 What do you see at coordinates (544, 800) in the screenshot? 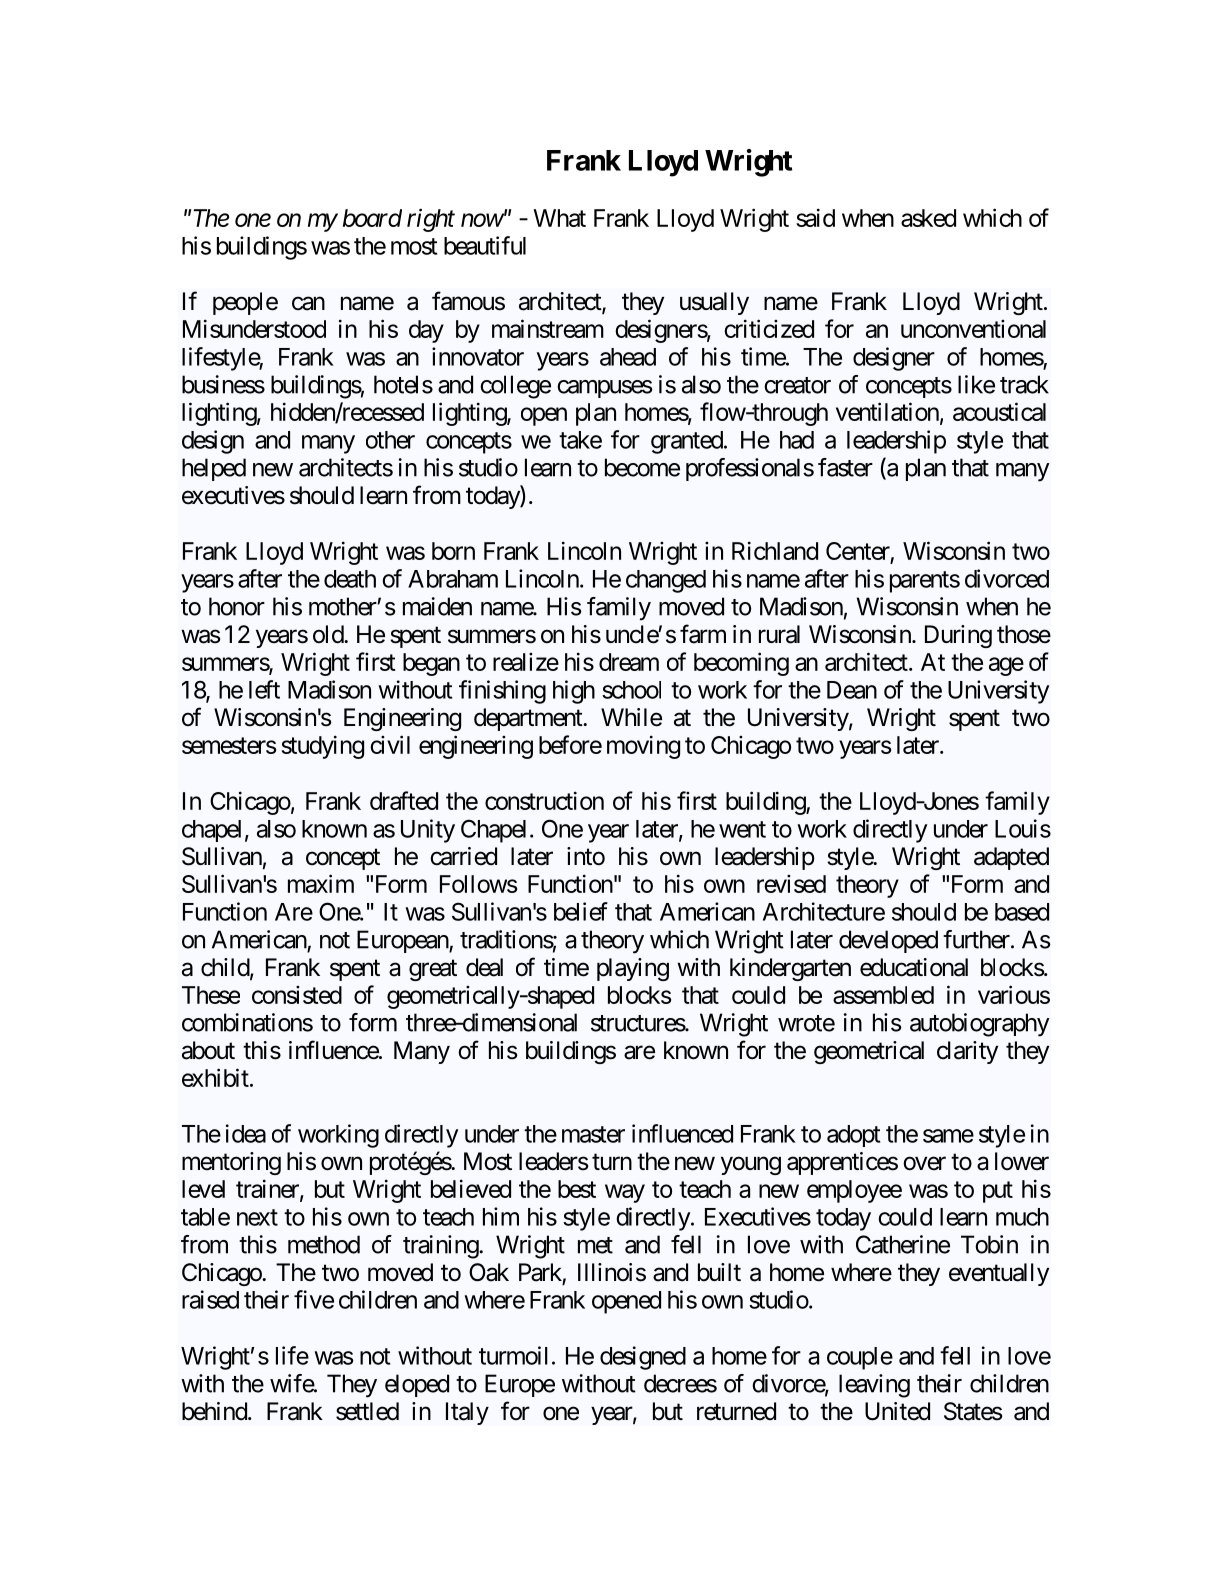
I see `construction` at bounding box center [544, 800].
